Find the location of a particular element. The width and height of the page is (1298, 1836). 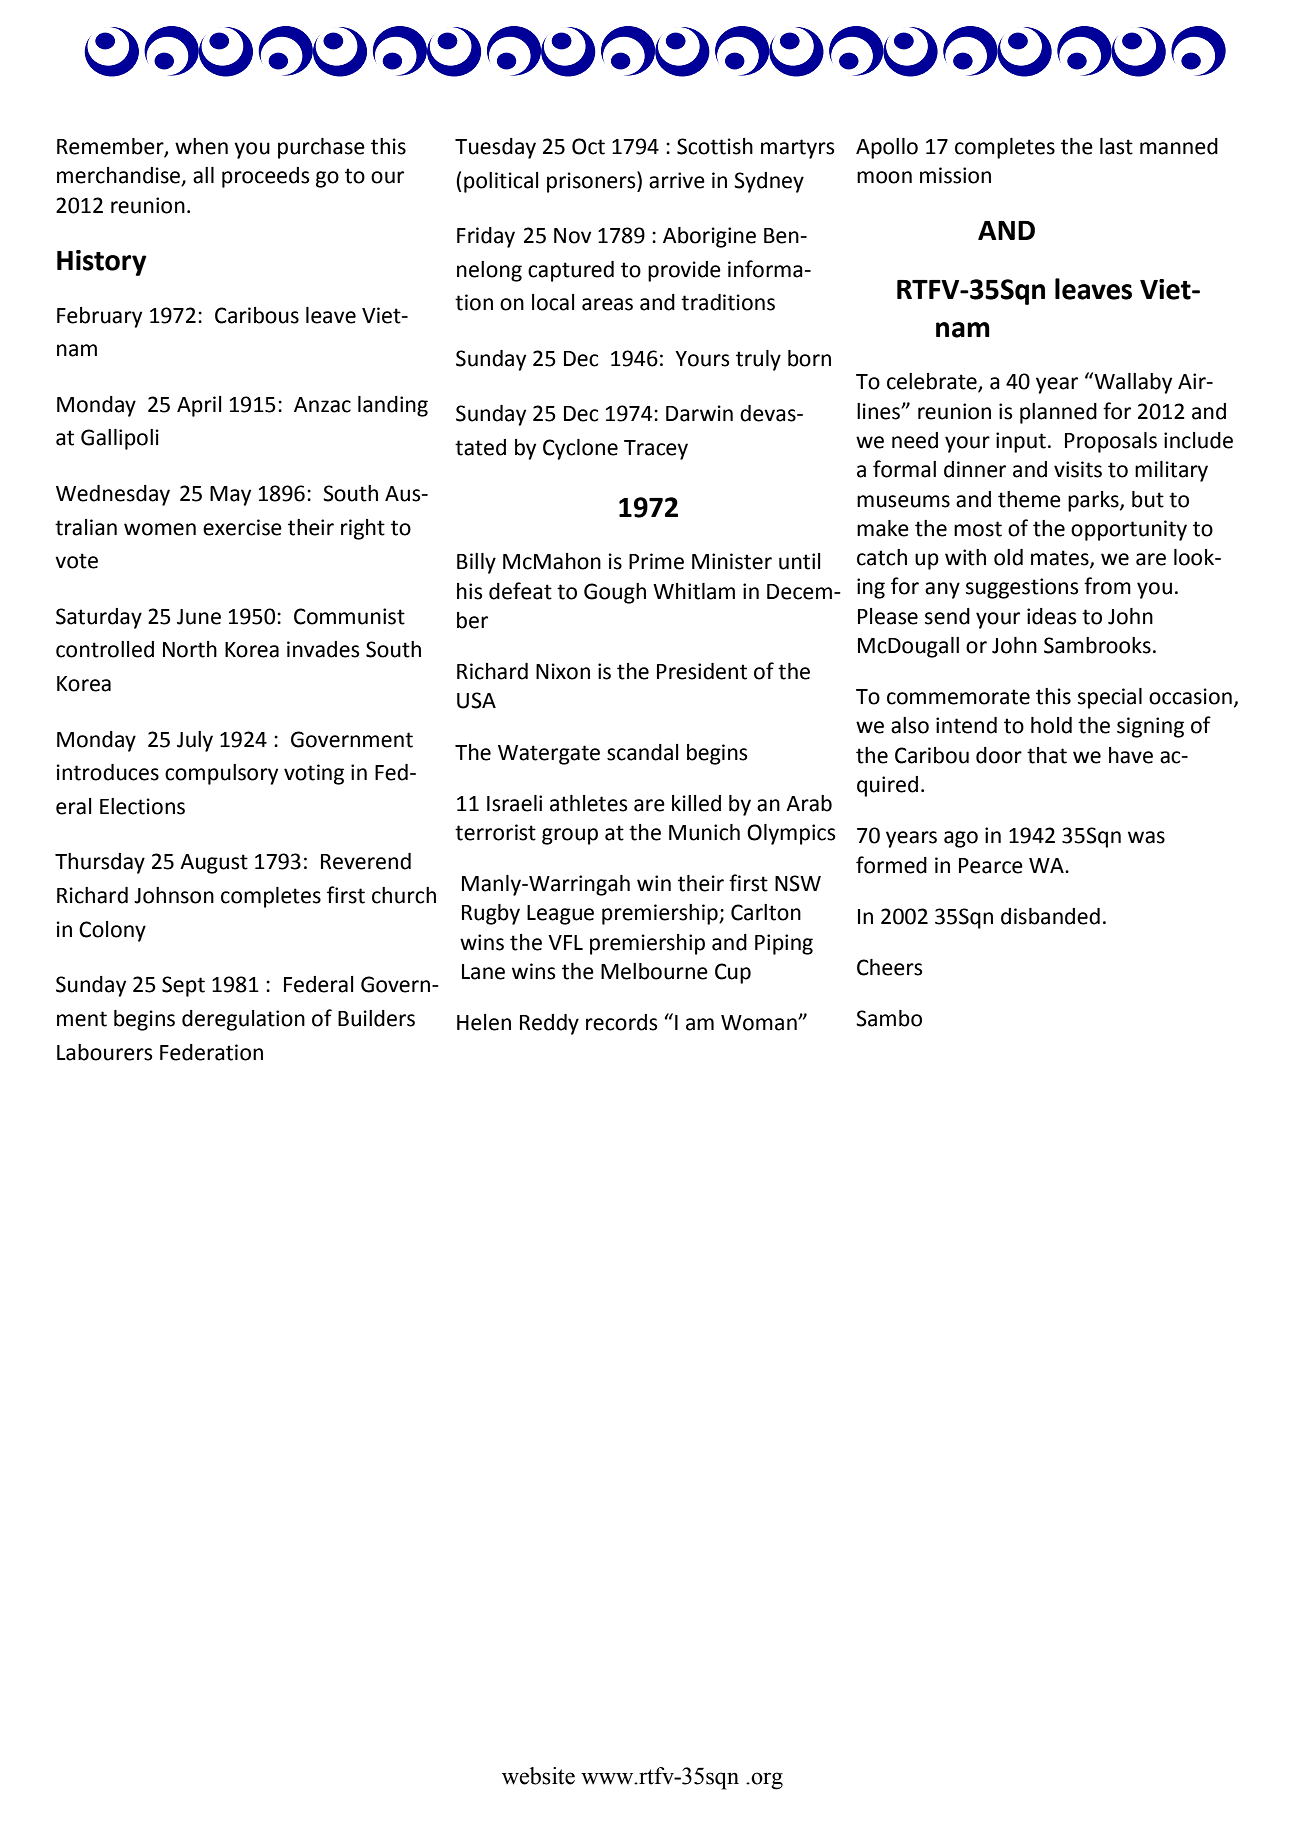

Sept is located at coordinates (183, 986).
